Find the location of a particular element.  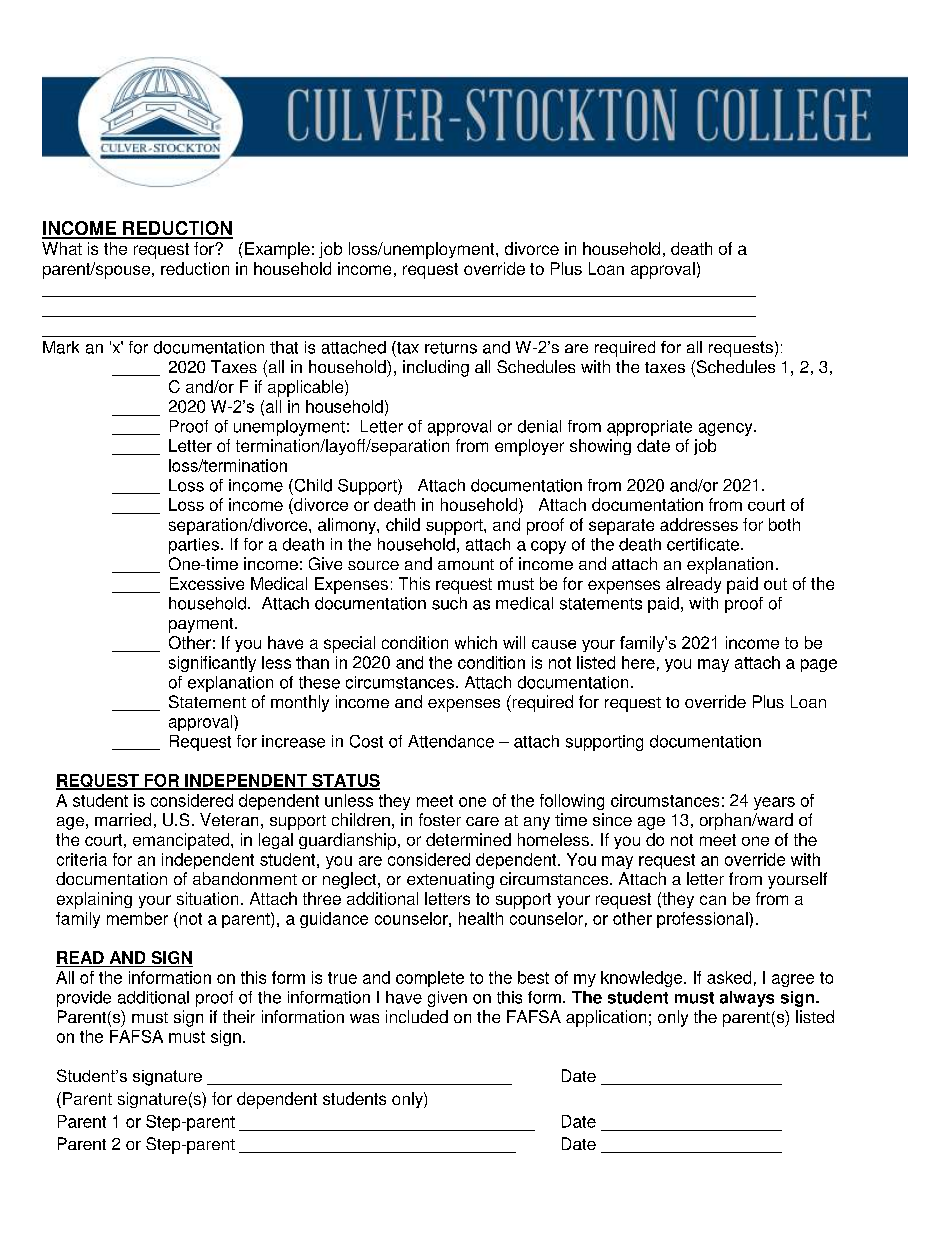

What is located at coordinates (62, 248).
